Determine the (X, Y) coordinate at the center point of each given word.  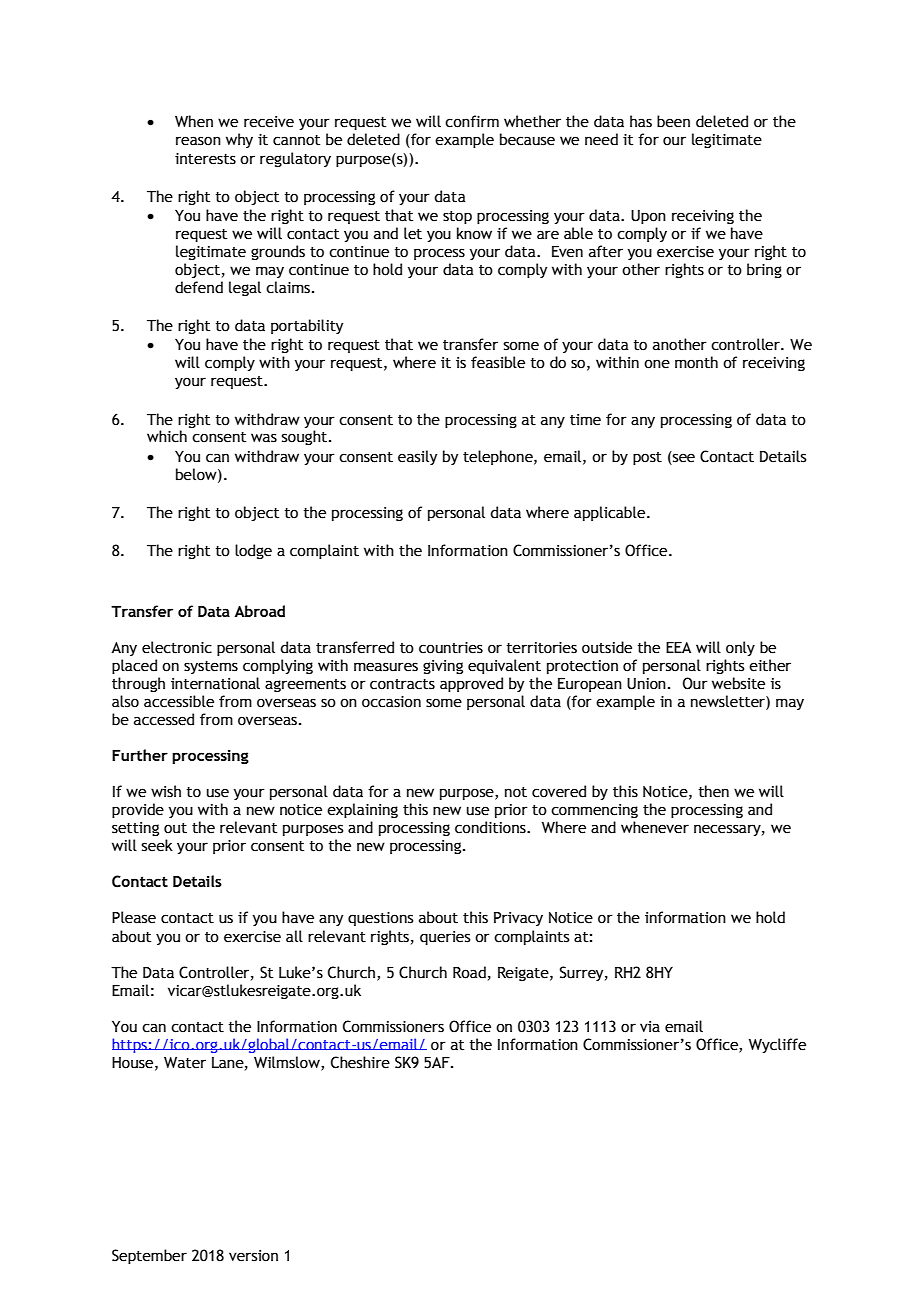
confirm (472, 121)
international (215, 683)
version (253, 1256)
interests (205, 159)
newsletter (729, 702)
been (673, 121)
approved (471, 684)
